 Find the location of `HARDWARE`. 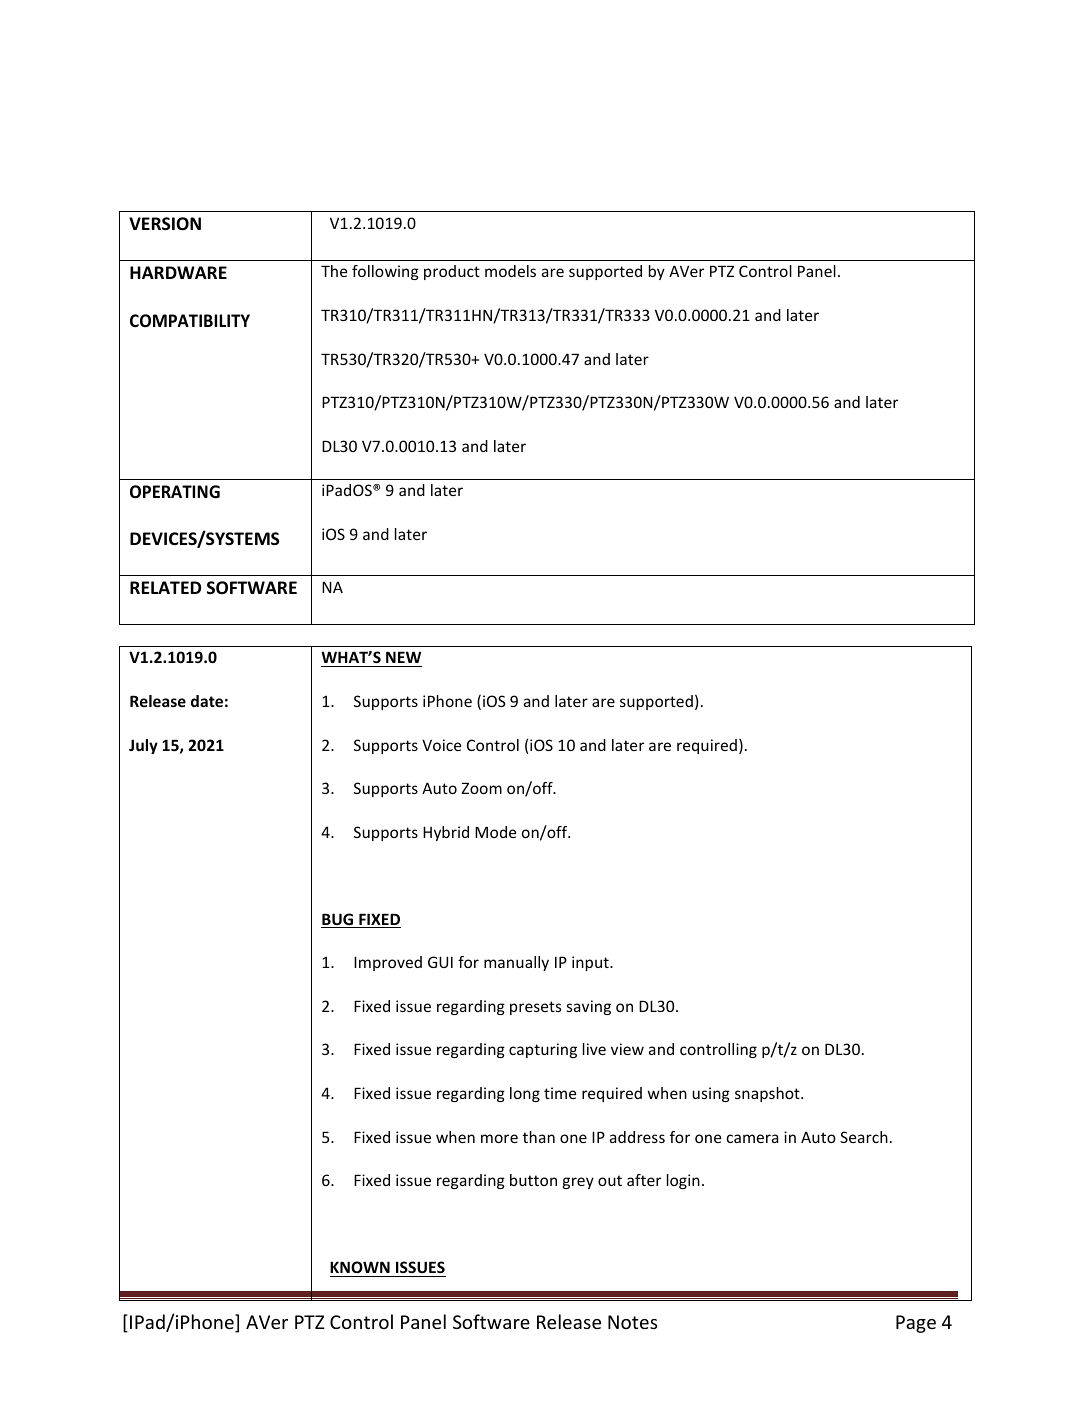

HARDWARE is located at coordinates (178, 272).
